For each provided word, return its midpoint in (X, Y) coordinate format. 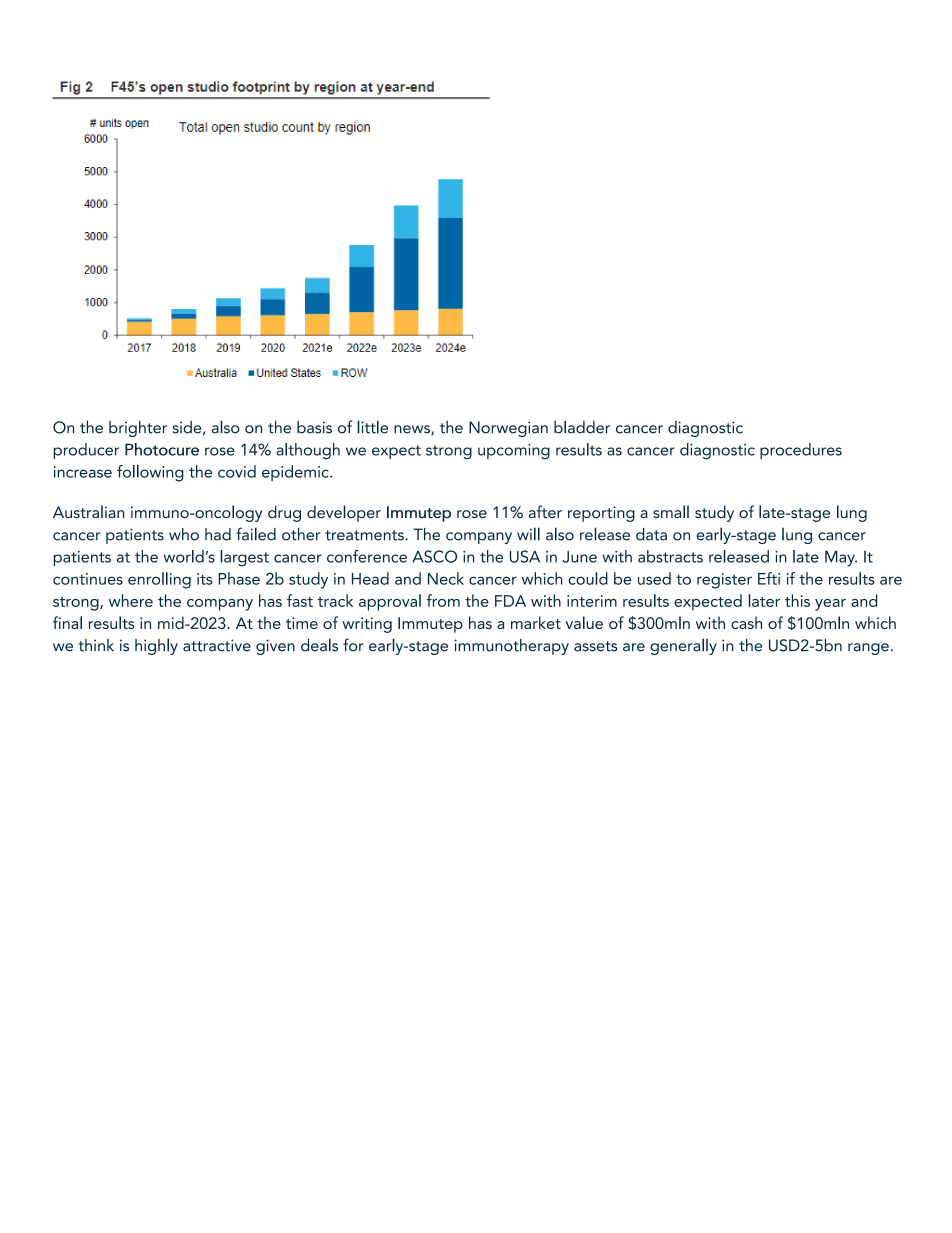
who (184, 534)
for (353, 645)
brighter (138, 429)
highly (156, 646)
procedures (801, 451)
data (651, 534)
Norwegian (508, 429)
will (528, 534)
